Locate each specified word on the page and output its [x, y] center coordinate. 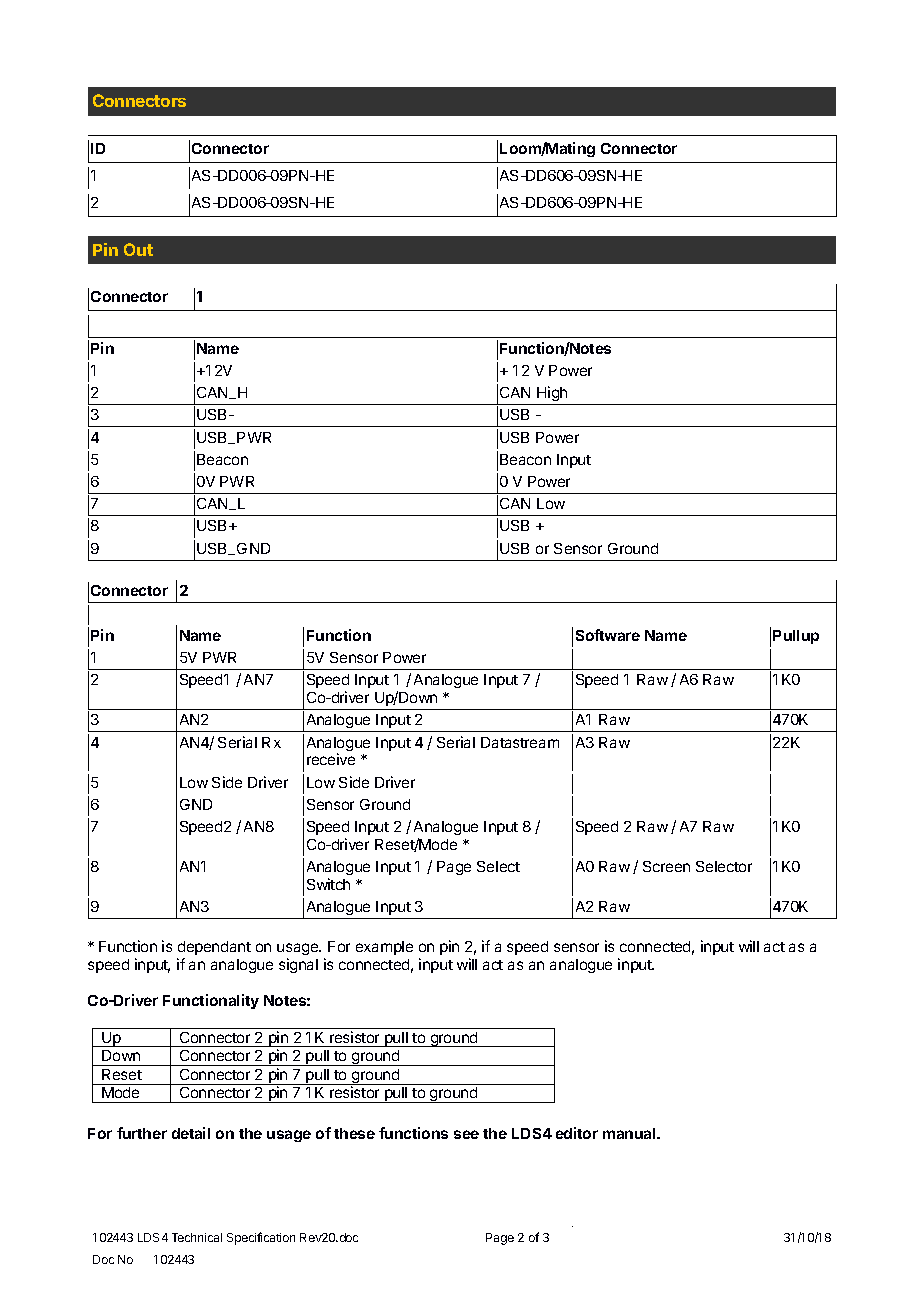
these [354, 1133]
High [552, 395]
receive [331, 759]
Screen [666, 866]
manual [630, 1133]
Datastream [520, 742]
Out [138, 249]
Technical [197, 1237]
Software [608, 635]
